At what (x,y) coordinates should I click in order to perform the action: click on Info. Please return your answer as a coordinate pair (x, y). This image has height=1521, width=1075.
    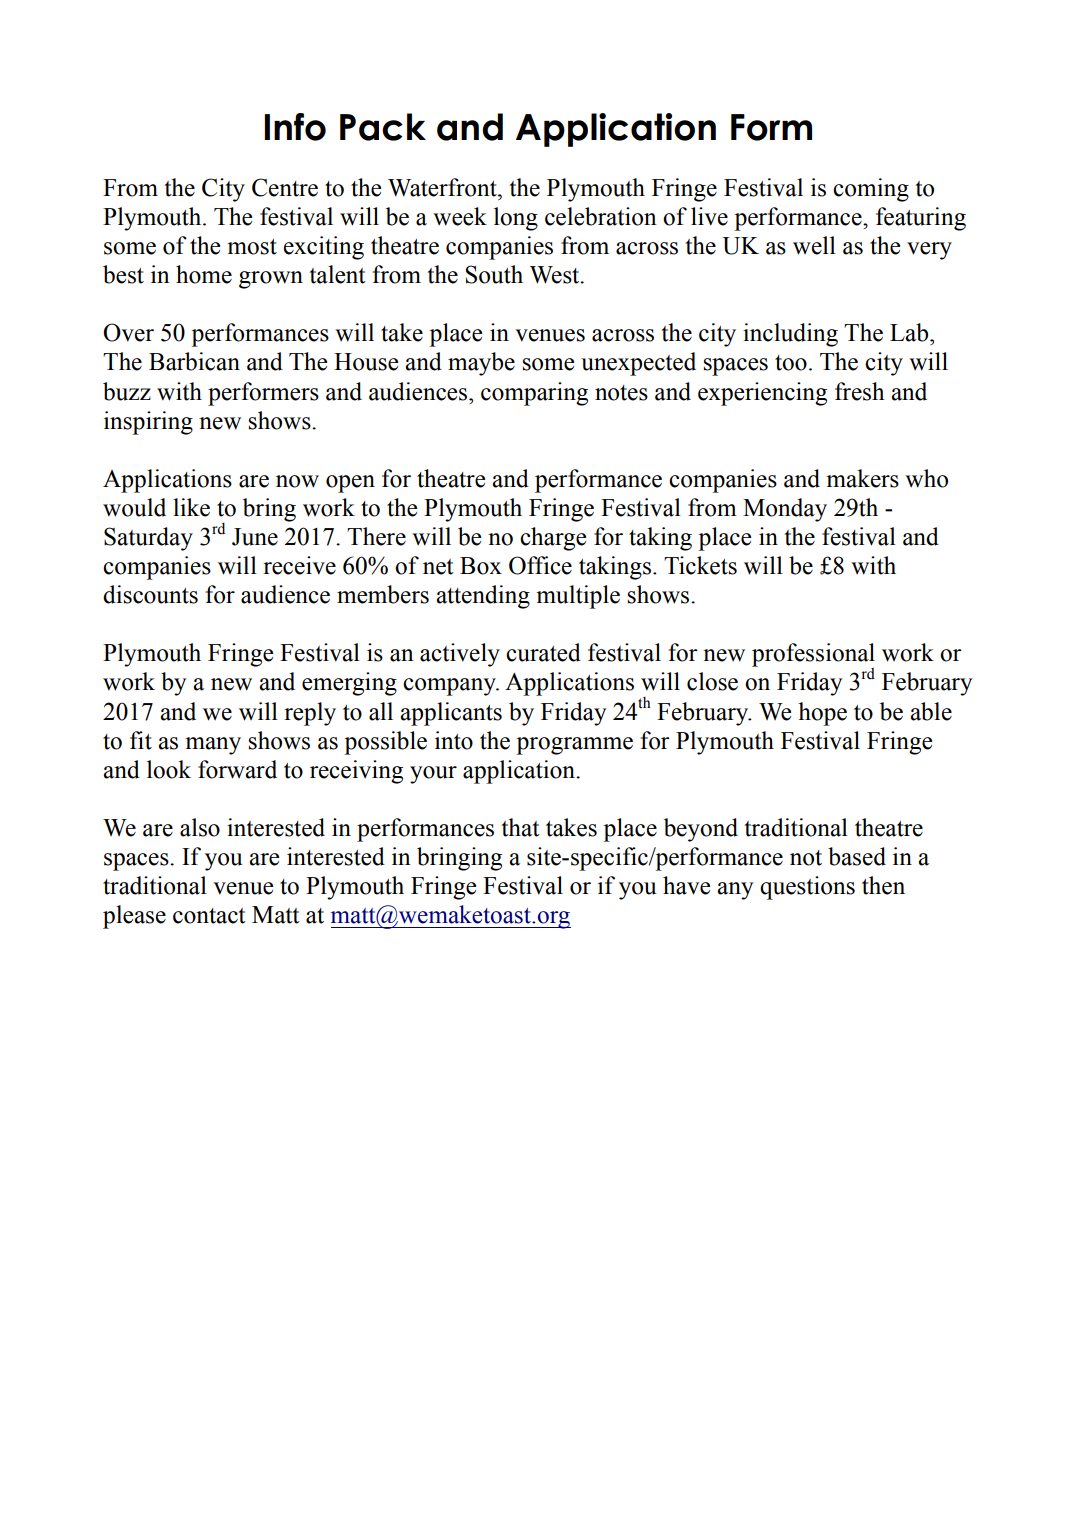
    Looking at the image, I should click on (295, 127).
